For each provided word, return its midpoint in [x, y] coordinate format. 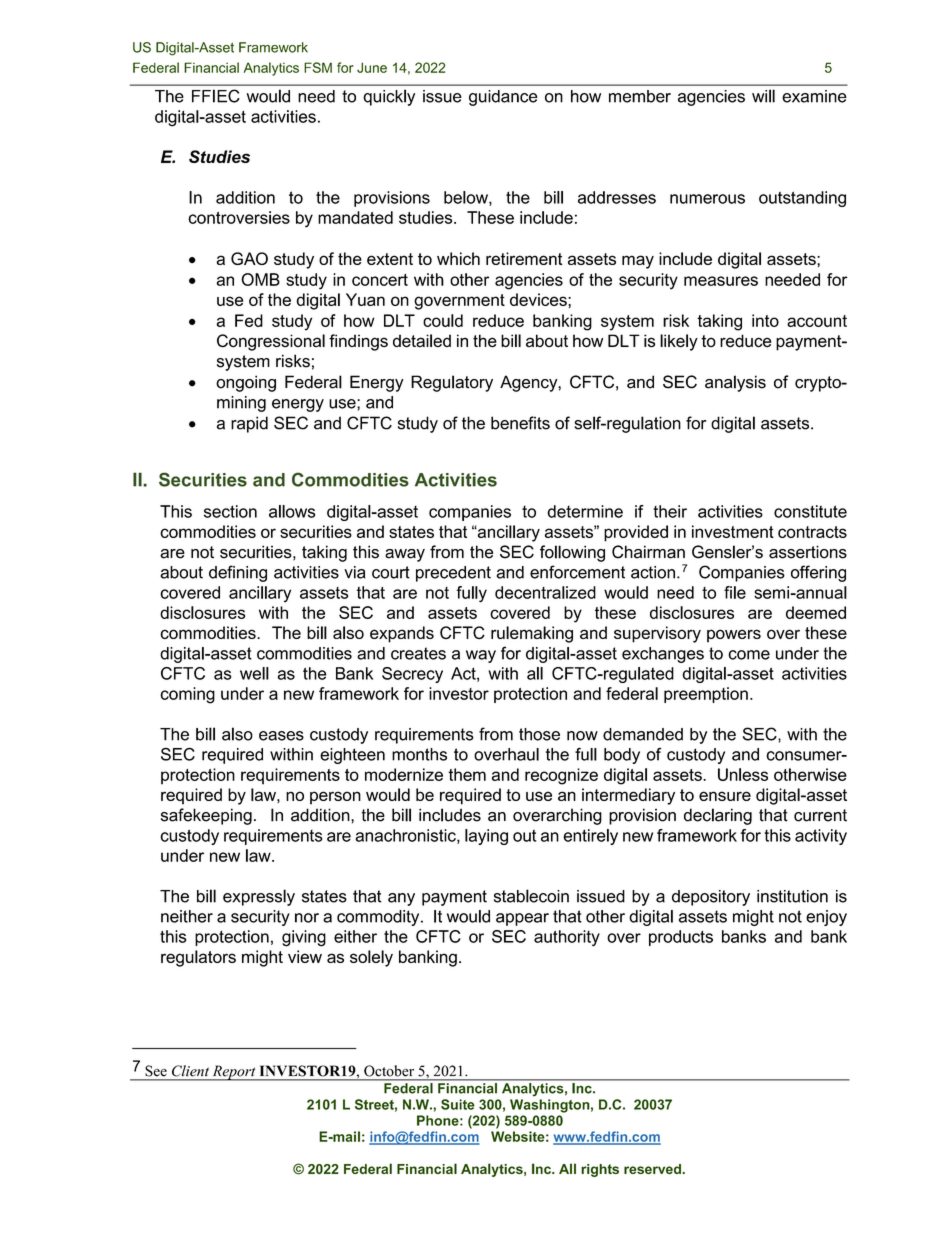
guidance [503, 98]
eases [281, 736]
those [539, 734]
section [230, 511]
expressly [259, 897]
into [765, 320]
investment [733, 531]
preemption [706, 695]
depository [711, 898]
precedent [453, 574]
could [443, 320]
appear [522, 919]
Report [234, 1073]
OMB [260, 279]
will [763, 96]
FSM [318, 67]
